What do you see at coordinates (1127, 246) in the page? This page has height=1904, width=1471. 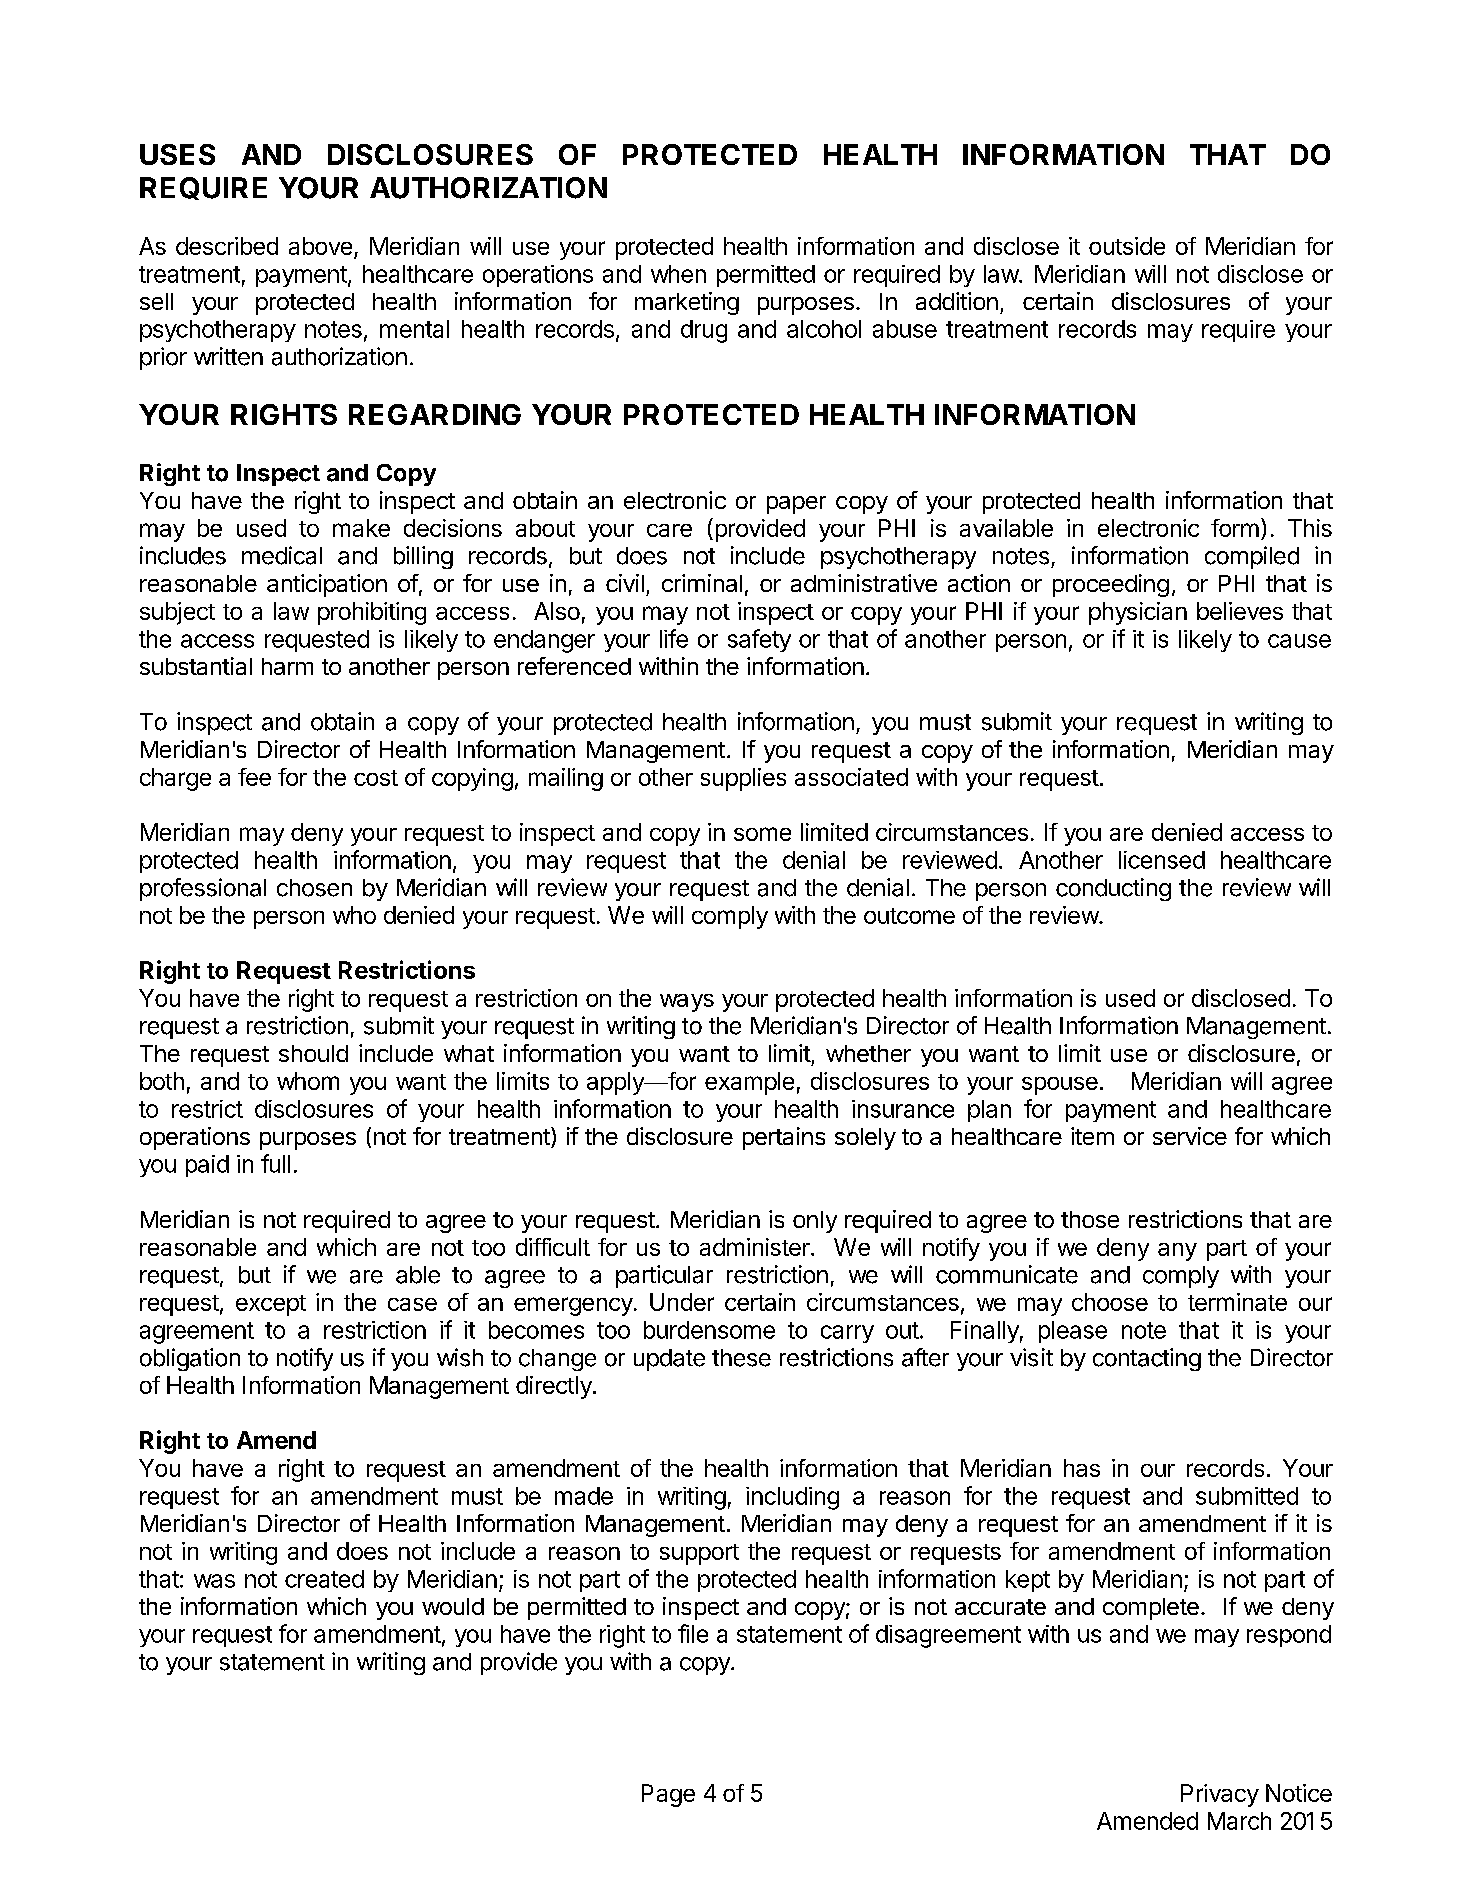 I see `outside` at bounding box center [1127, 246].
